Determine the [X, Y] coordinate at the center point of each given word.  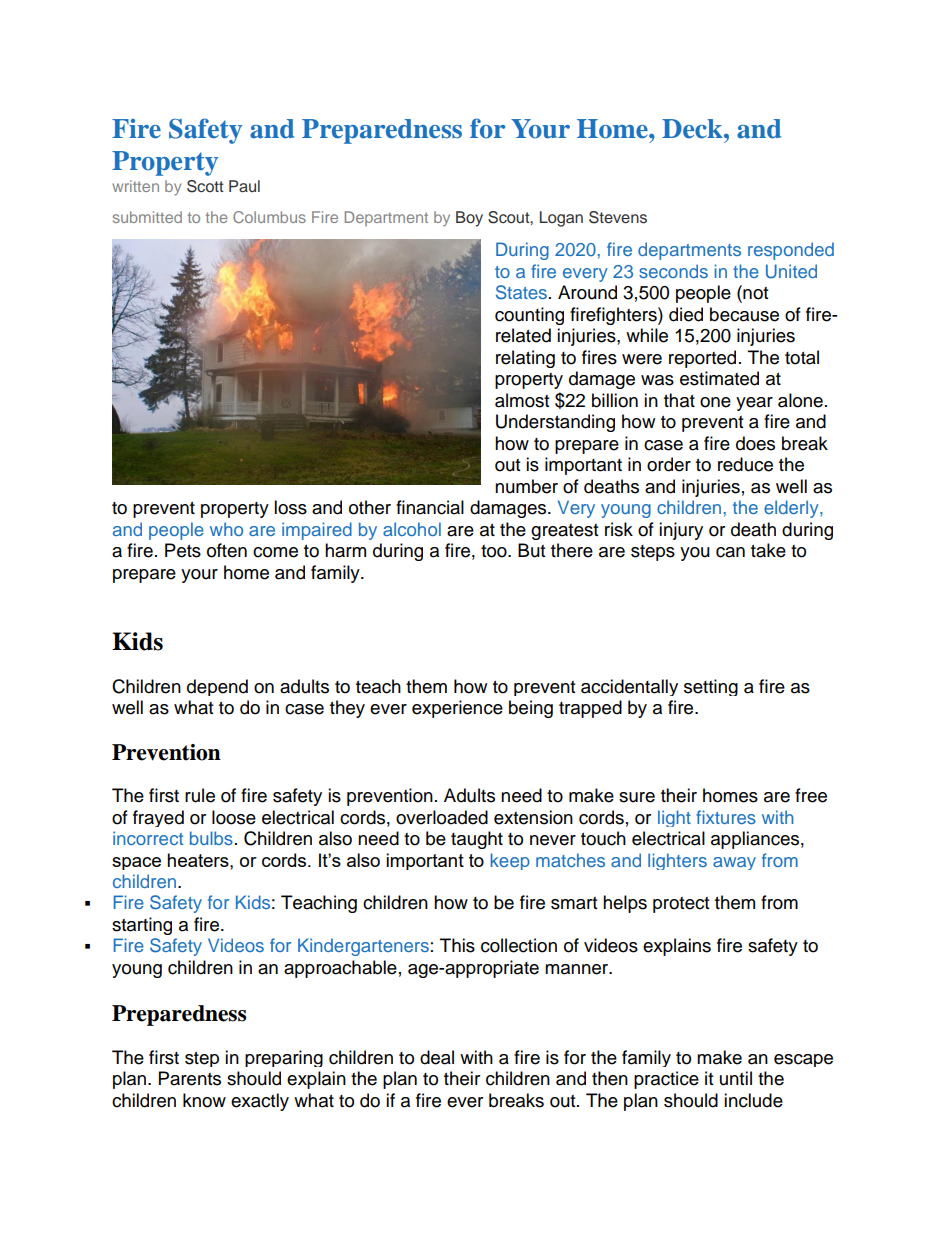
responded [791, 251]
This [457, 945]
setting [711, 687]
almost [522, 400]
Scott [205, 186]
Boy [469, 219]
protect [681, 905]
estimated [719, 378]
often [227, 550]
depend [217, 687]
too [495, 551]
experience [457, 709]
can [730, 552]
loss [290, 507]
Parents [190, 1078]
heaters [199, 860]
